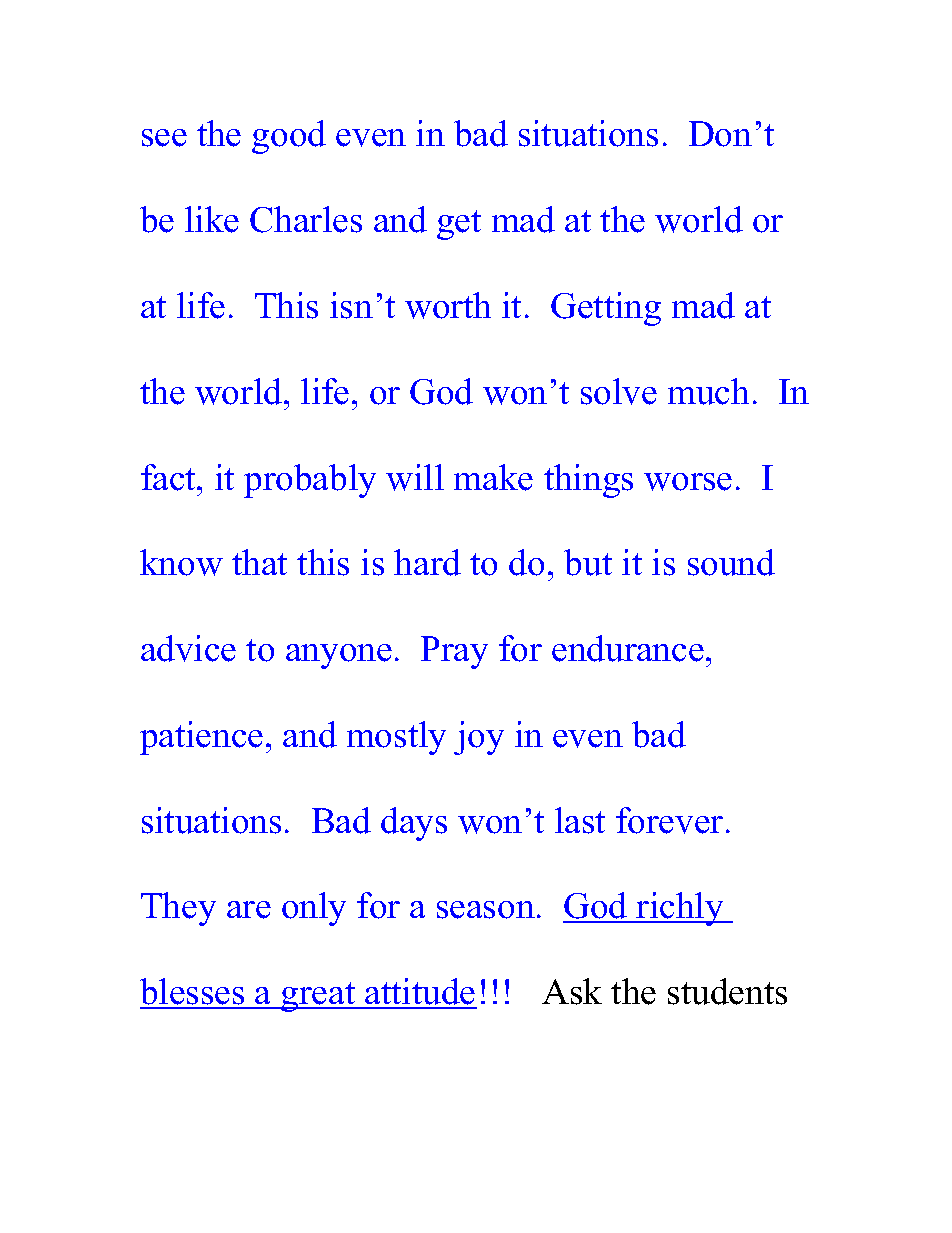 The width and height of the image is (952, 1233). What do you see at coordinates (169, 477) in the image?
I see `fact` at bounding box center [169, 477].
